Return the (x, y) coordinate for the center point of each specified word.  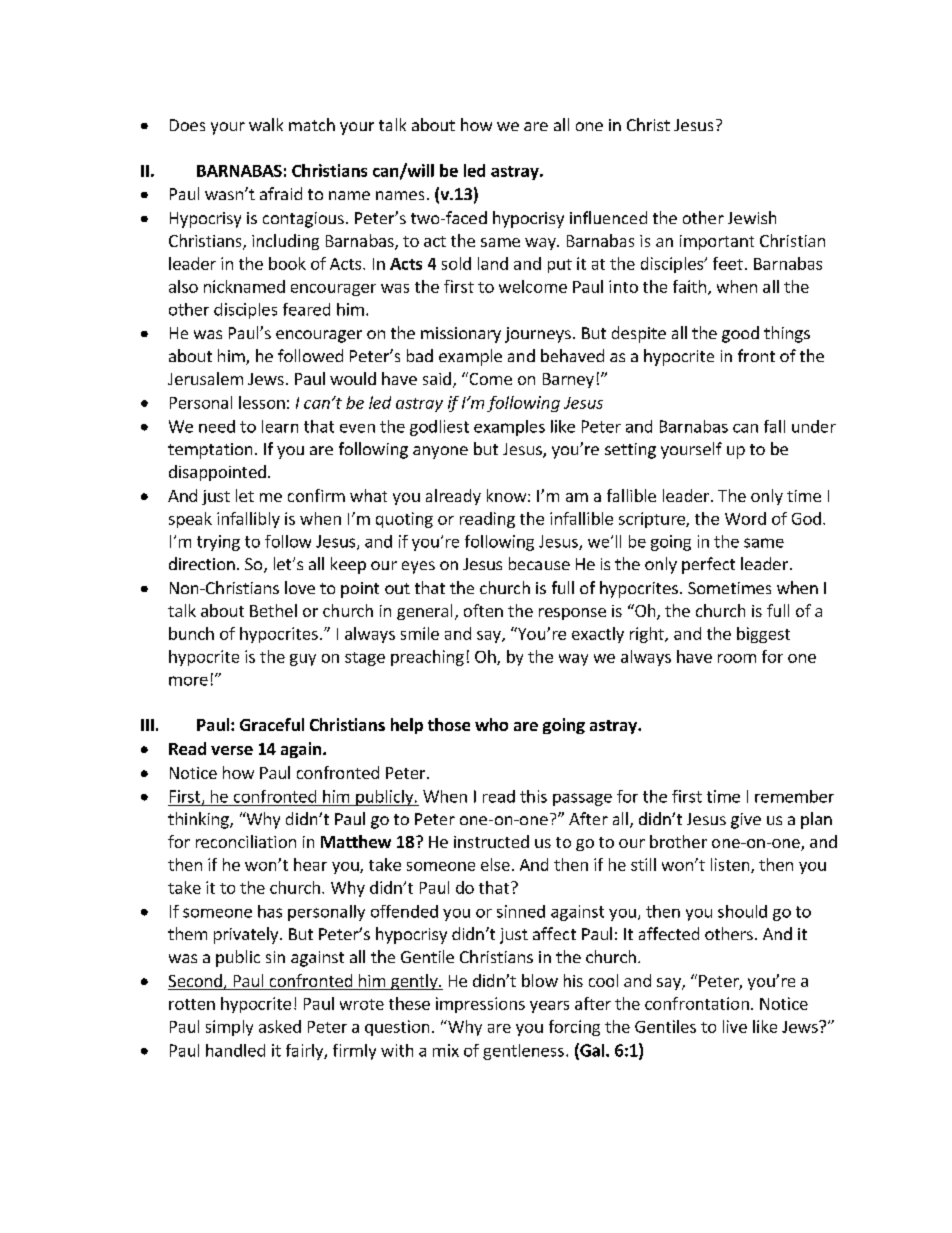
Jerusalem (205, 378)
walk (266, 124)
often (483, 610)
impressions (480, 1005)
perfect (708, 565)
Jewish (752, 217)
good (740, 334)
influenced (608, 217)
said (437, 378)
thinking (199, 820)
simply (229, 1028)
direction (202, 563)
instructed (491, 841)
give (746, 821)
